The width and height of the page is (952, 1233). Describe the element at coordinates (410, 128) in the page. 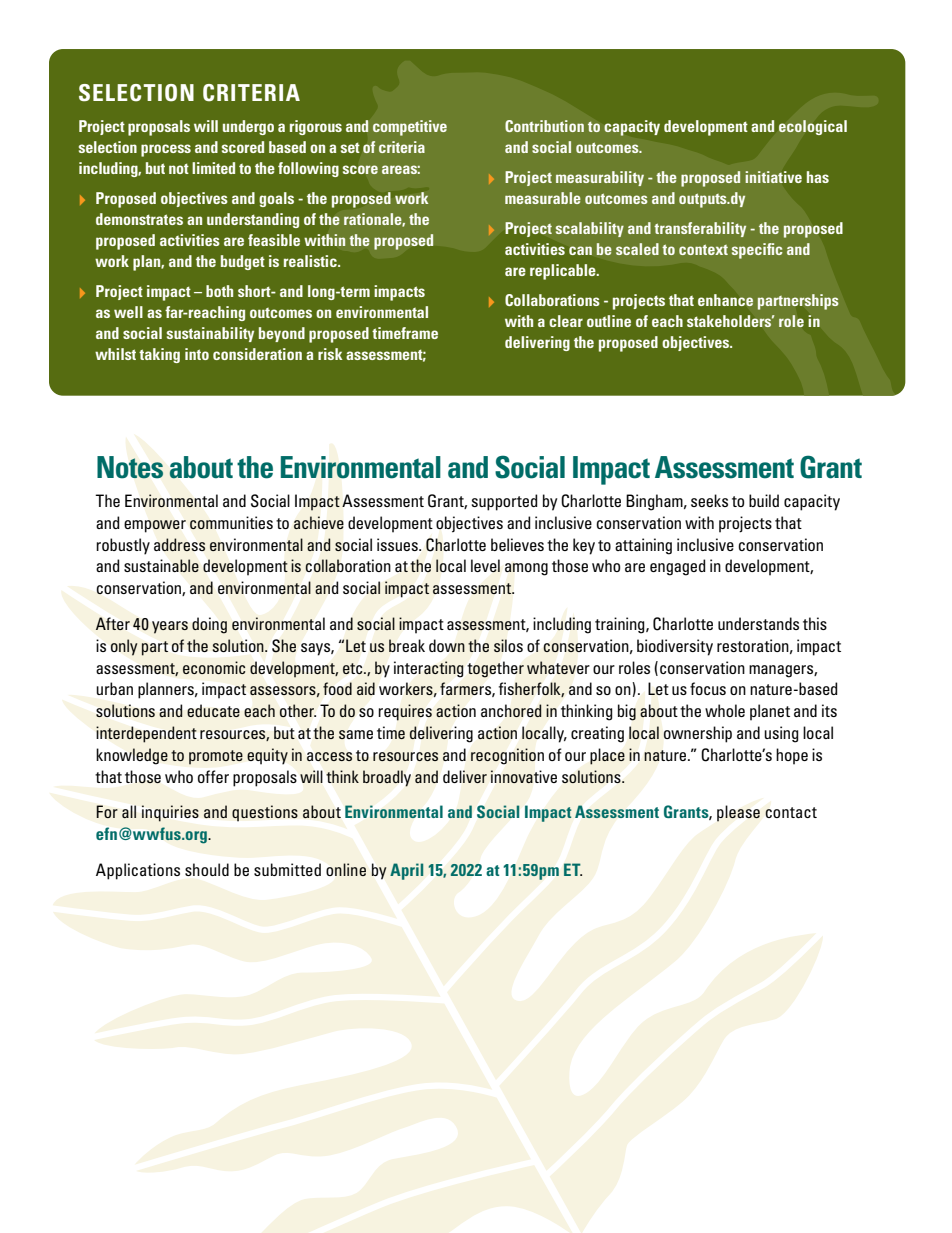

I see `competitive` at that location.
